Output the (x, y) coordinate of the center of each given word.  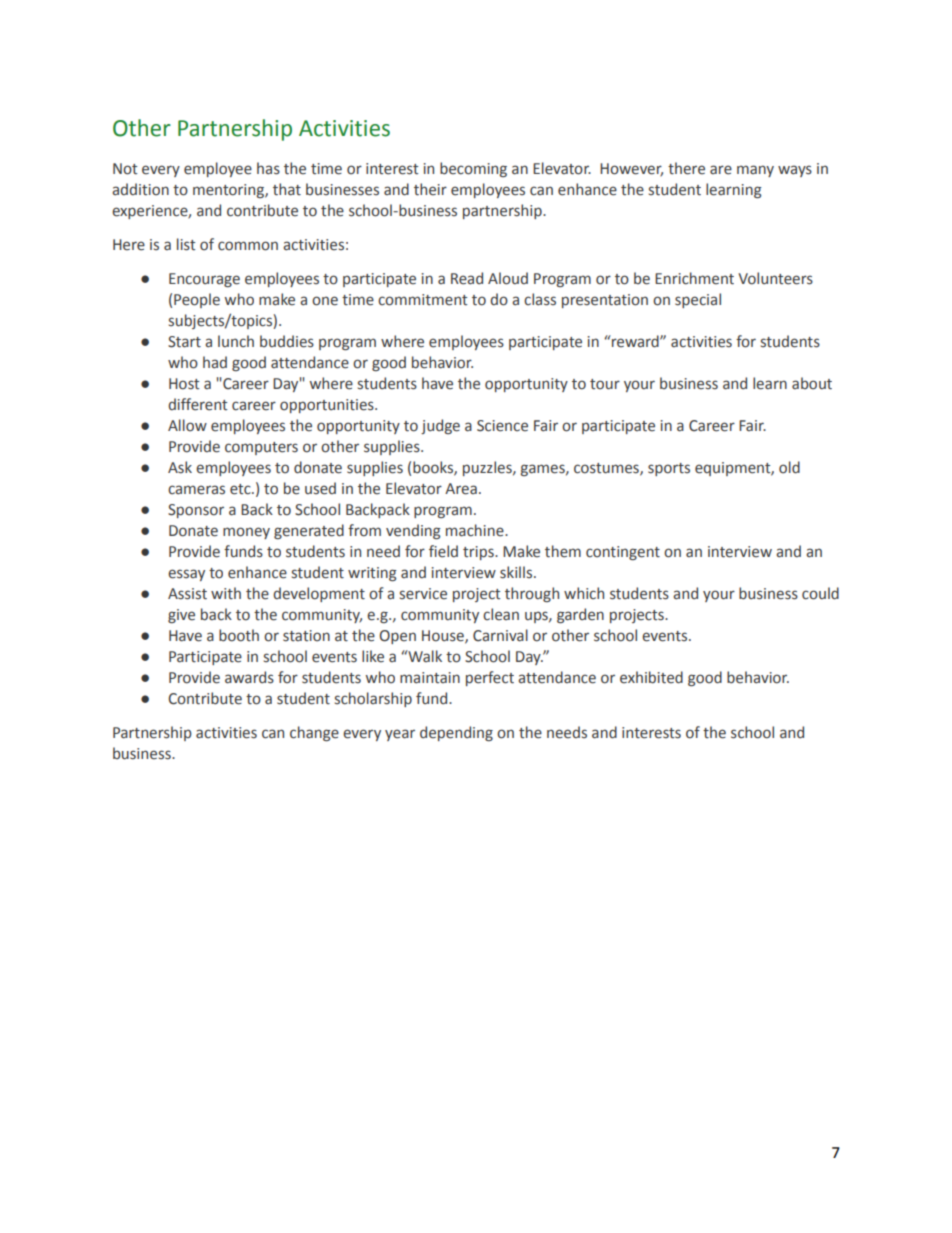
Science (502, 426)
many (755, 171)
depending (456, 733)
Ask (180, 467)
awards (249, 677)
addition (140, 189)
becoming (473, 169)
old (789, 467)
